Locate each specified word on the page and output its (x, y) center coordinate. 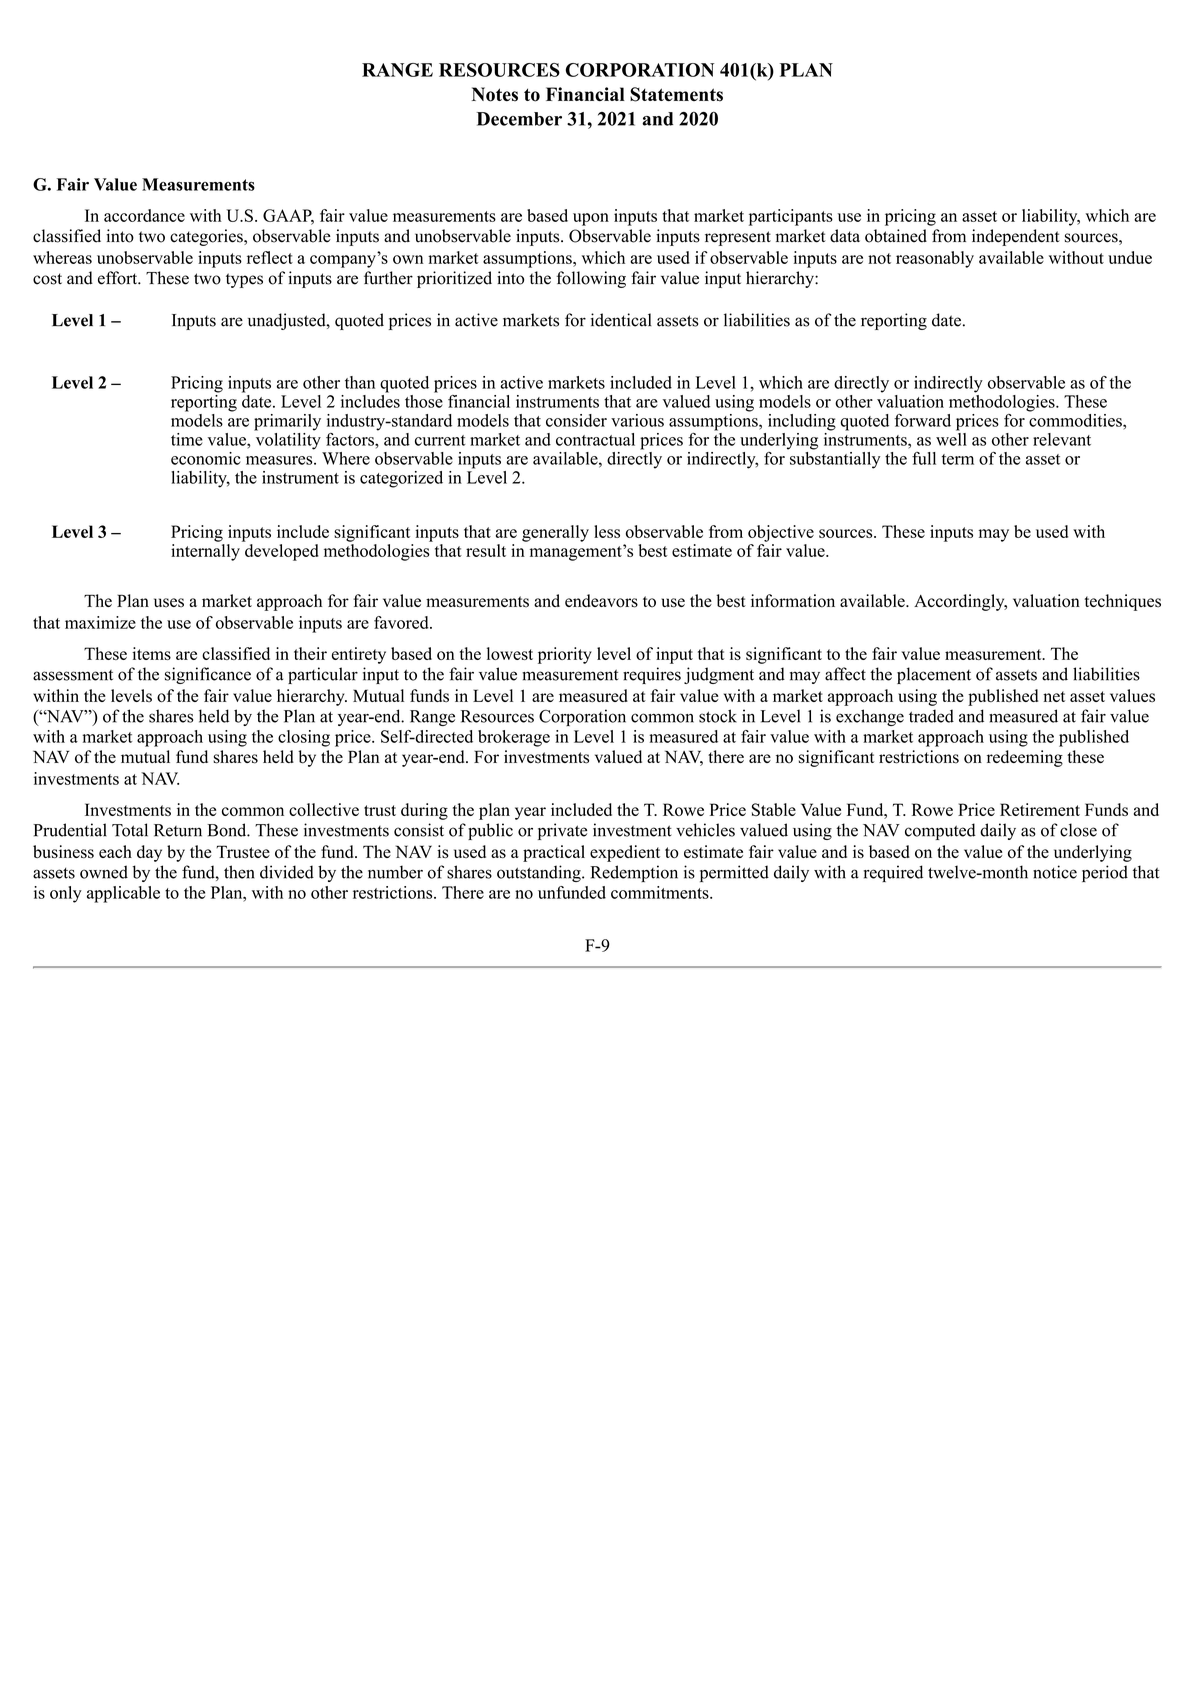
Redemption (634, 873)
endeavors (601, 601)
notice (1055, 872)
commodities (1076, 419)
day (149, 853)
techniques (1123, 602)
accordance (144, 215)
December (519, 119)
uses (169, 603)
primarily (287, 422)
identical (621, 320)
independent (1016, 237)
